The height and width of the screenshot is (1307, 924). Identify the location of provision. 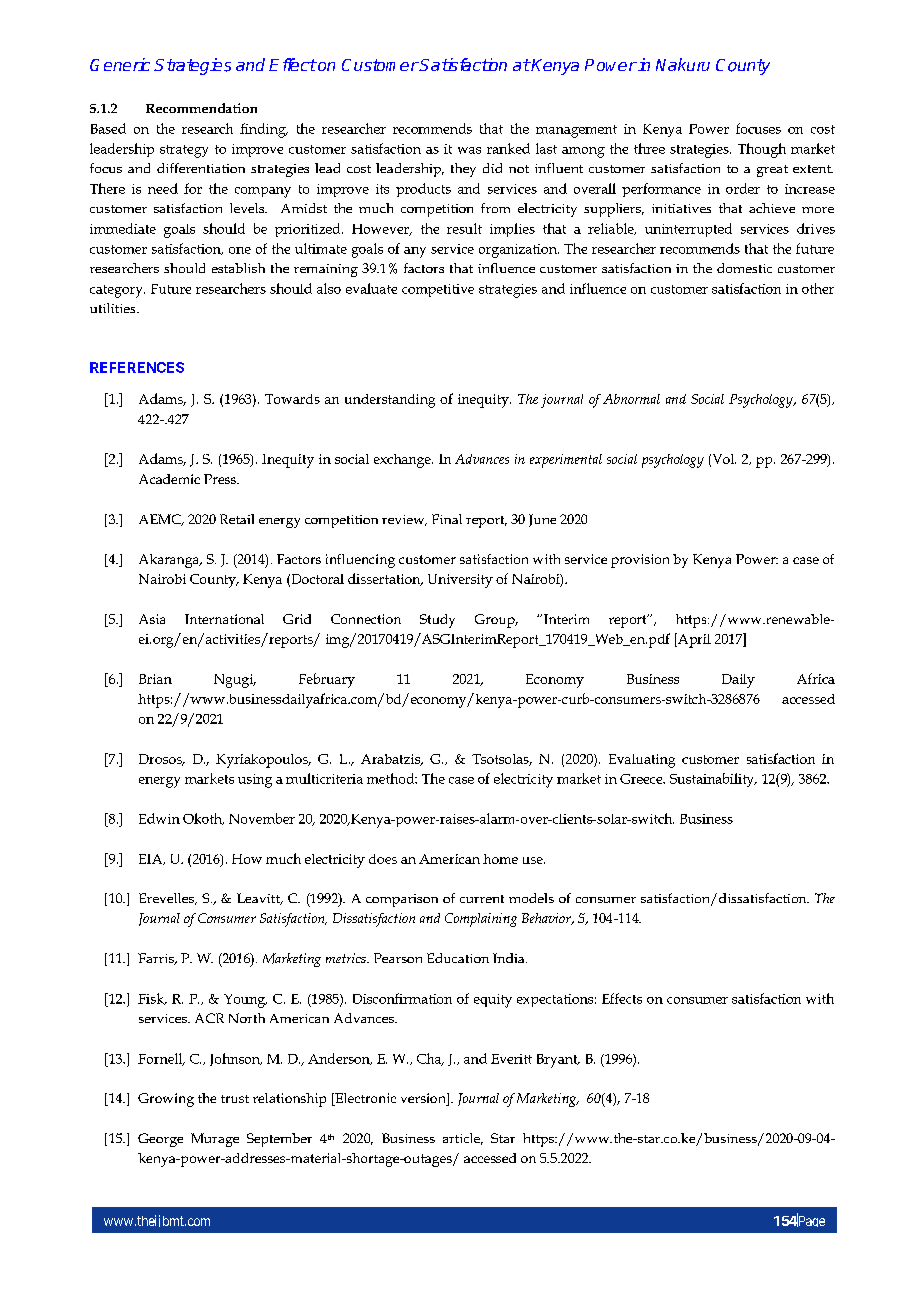
(640, 561).
